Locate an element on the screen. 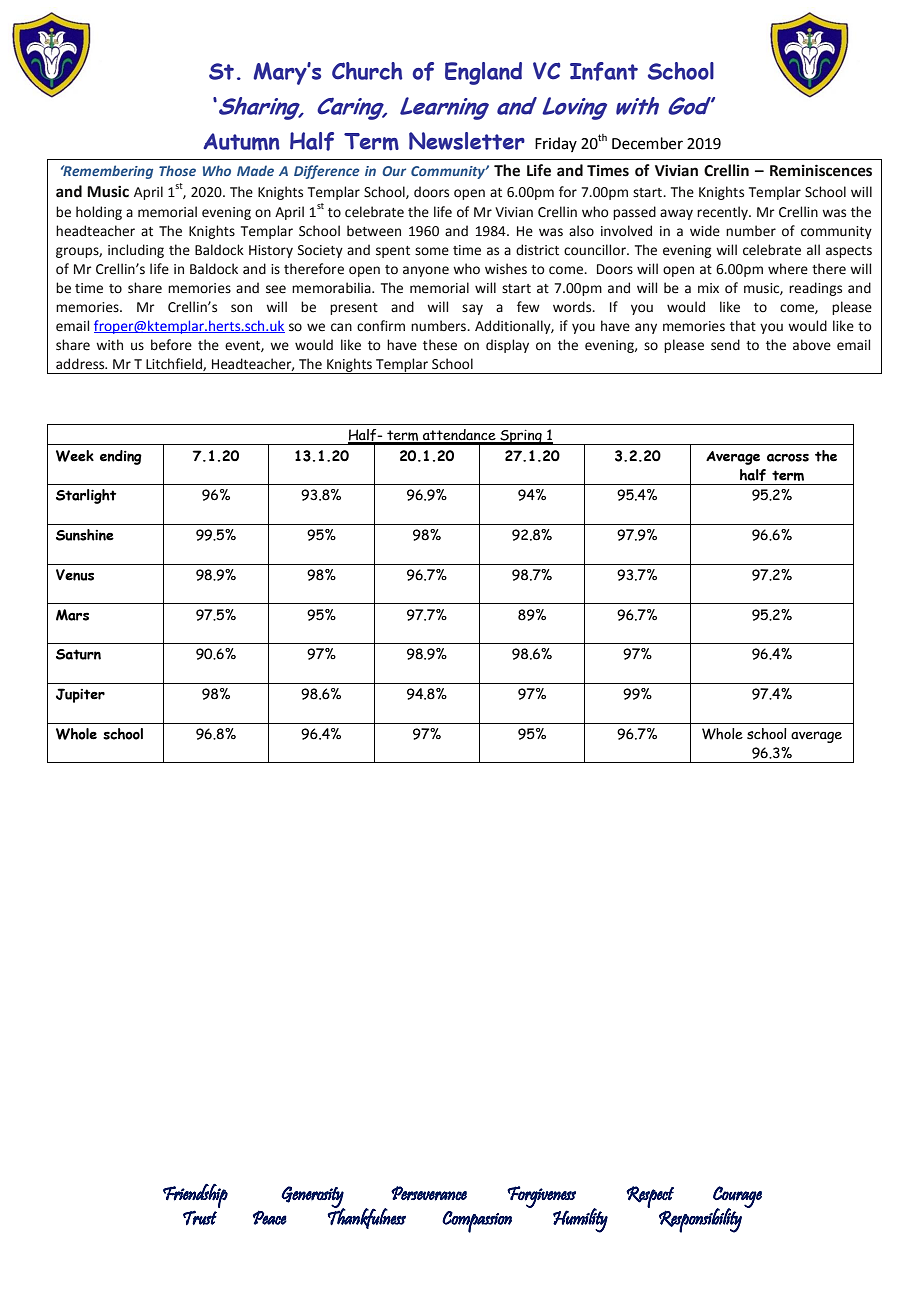 This screenshot has height=1308, width=924. December is located at coordinates (647, 143).
